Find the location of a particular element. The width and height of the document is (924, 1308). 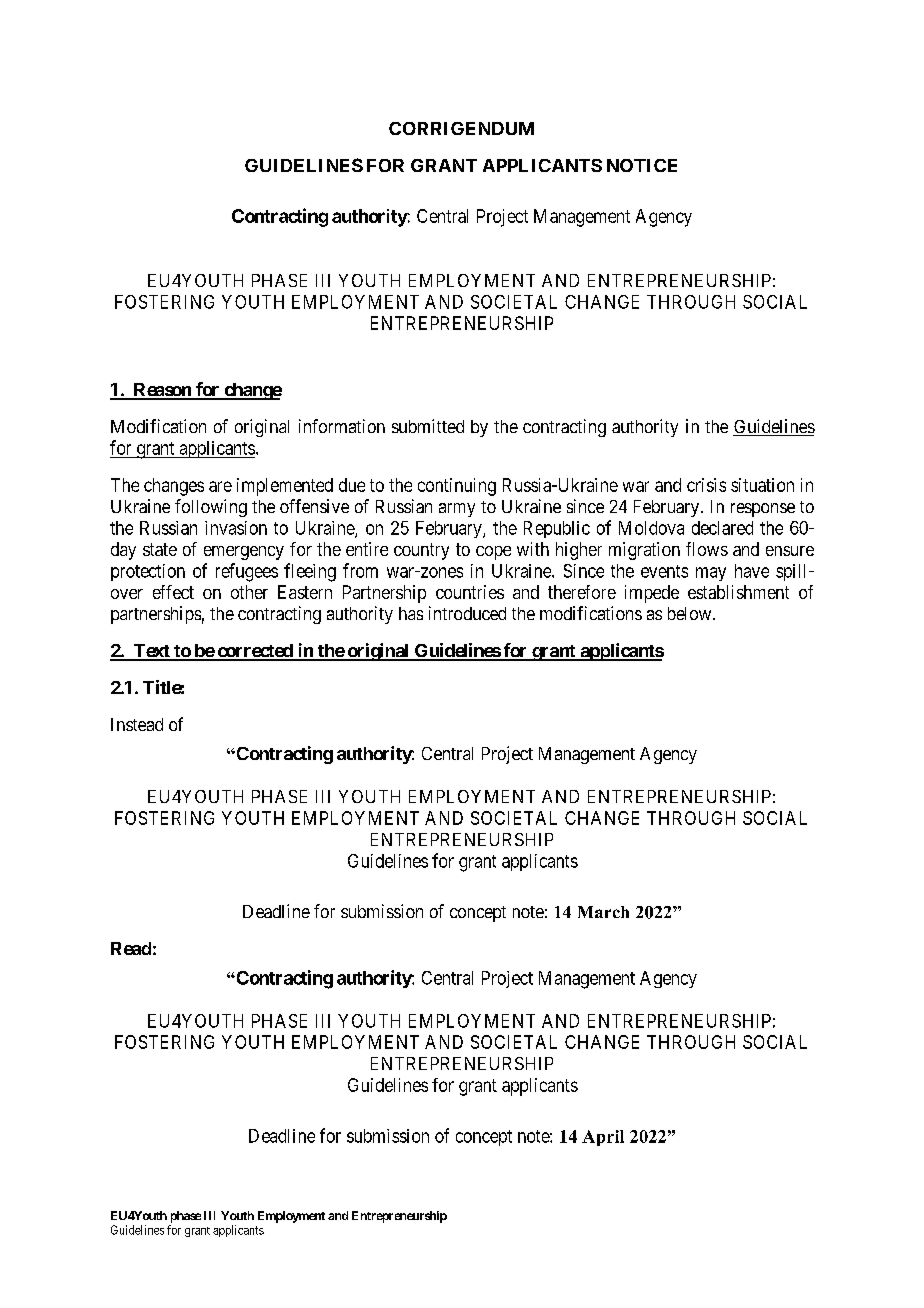

introduced is located at coordinates (467, 613).
